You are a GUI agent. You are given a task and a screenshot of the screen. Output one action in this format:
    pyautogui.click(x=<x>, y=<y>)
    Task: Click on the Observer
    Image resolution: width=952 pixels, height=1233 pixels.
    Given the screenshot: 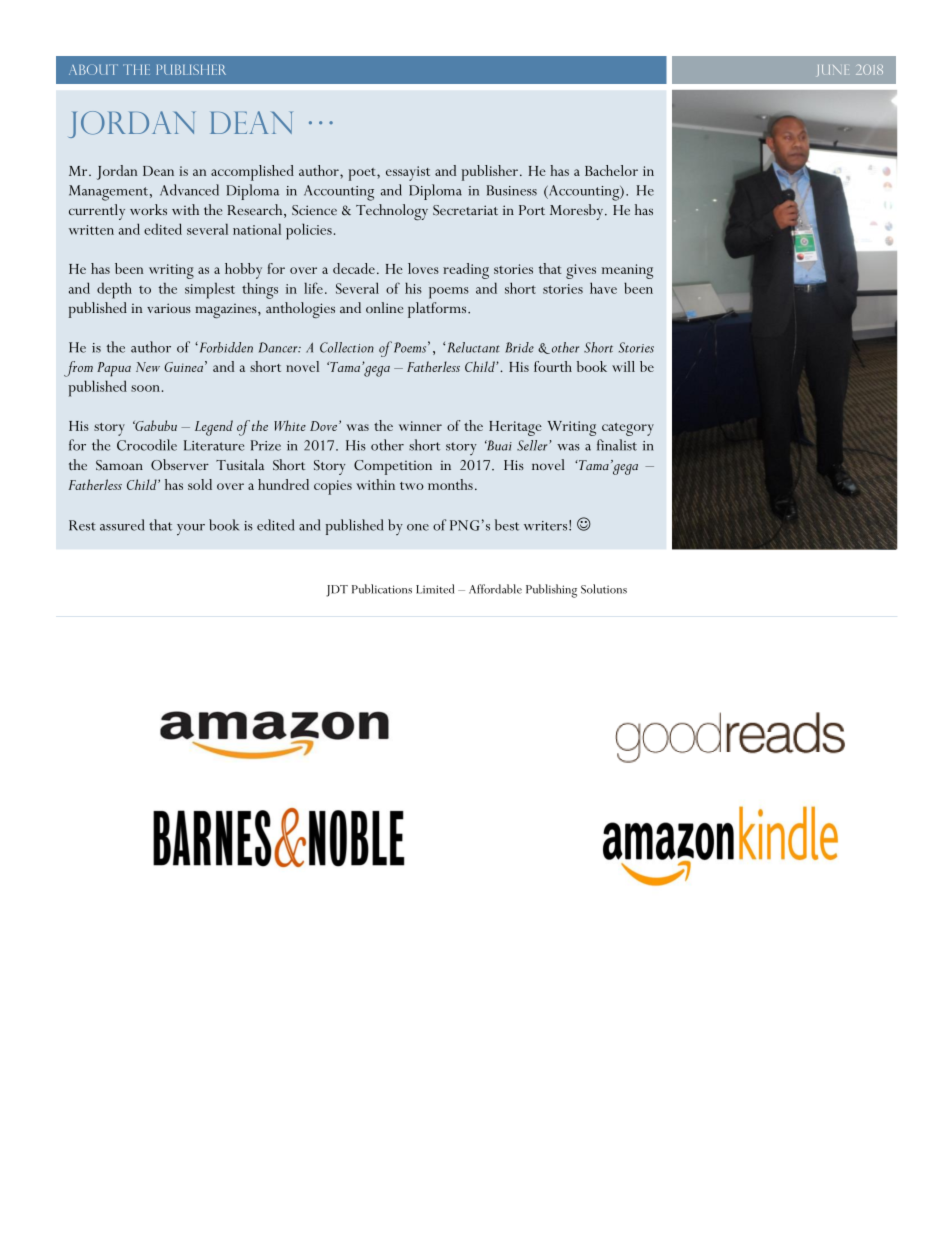 What is the action you would take?
    pyautogui.click(x=180, y=465)
